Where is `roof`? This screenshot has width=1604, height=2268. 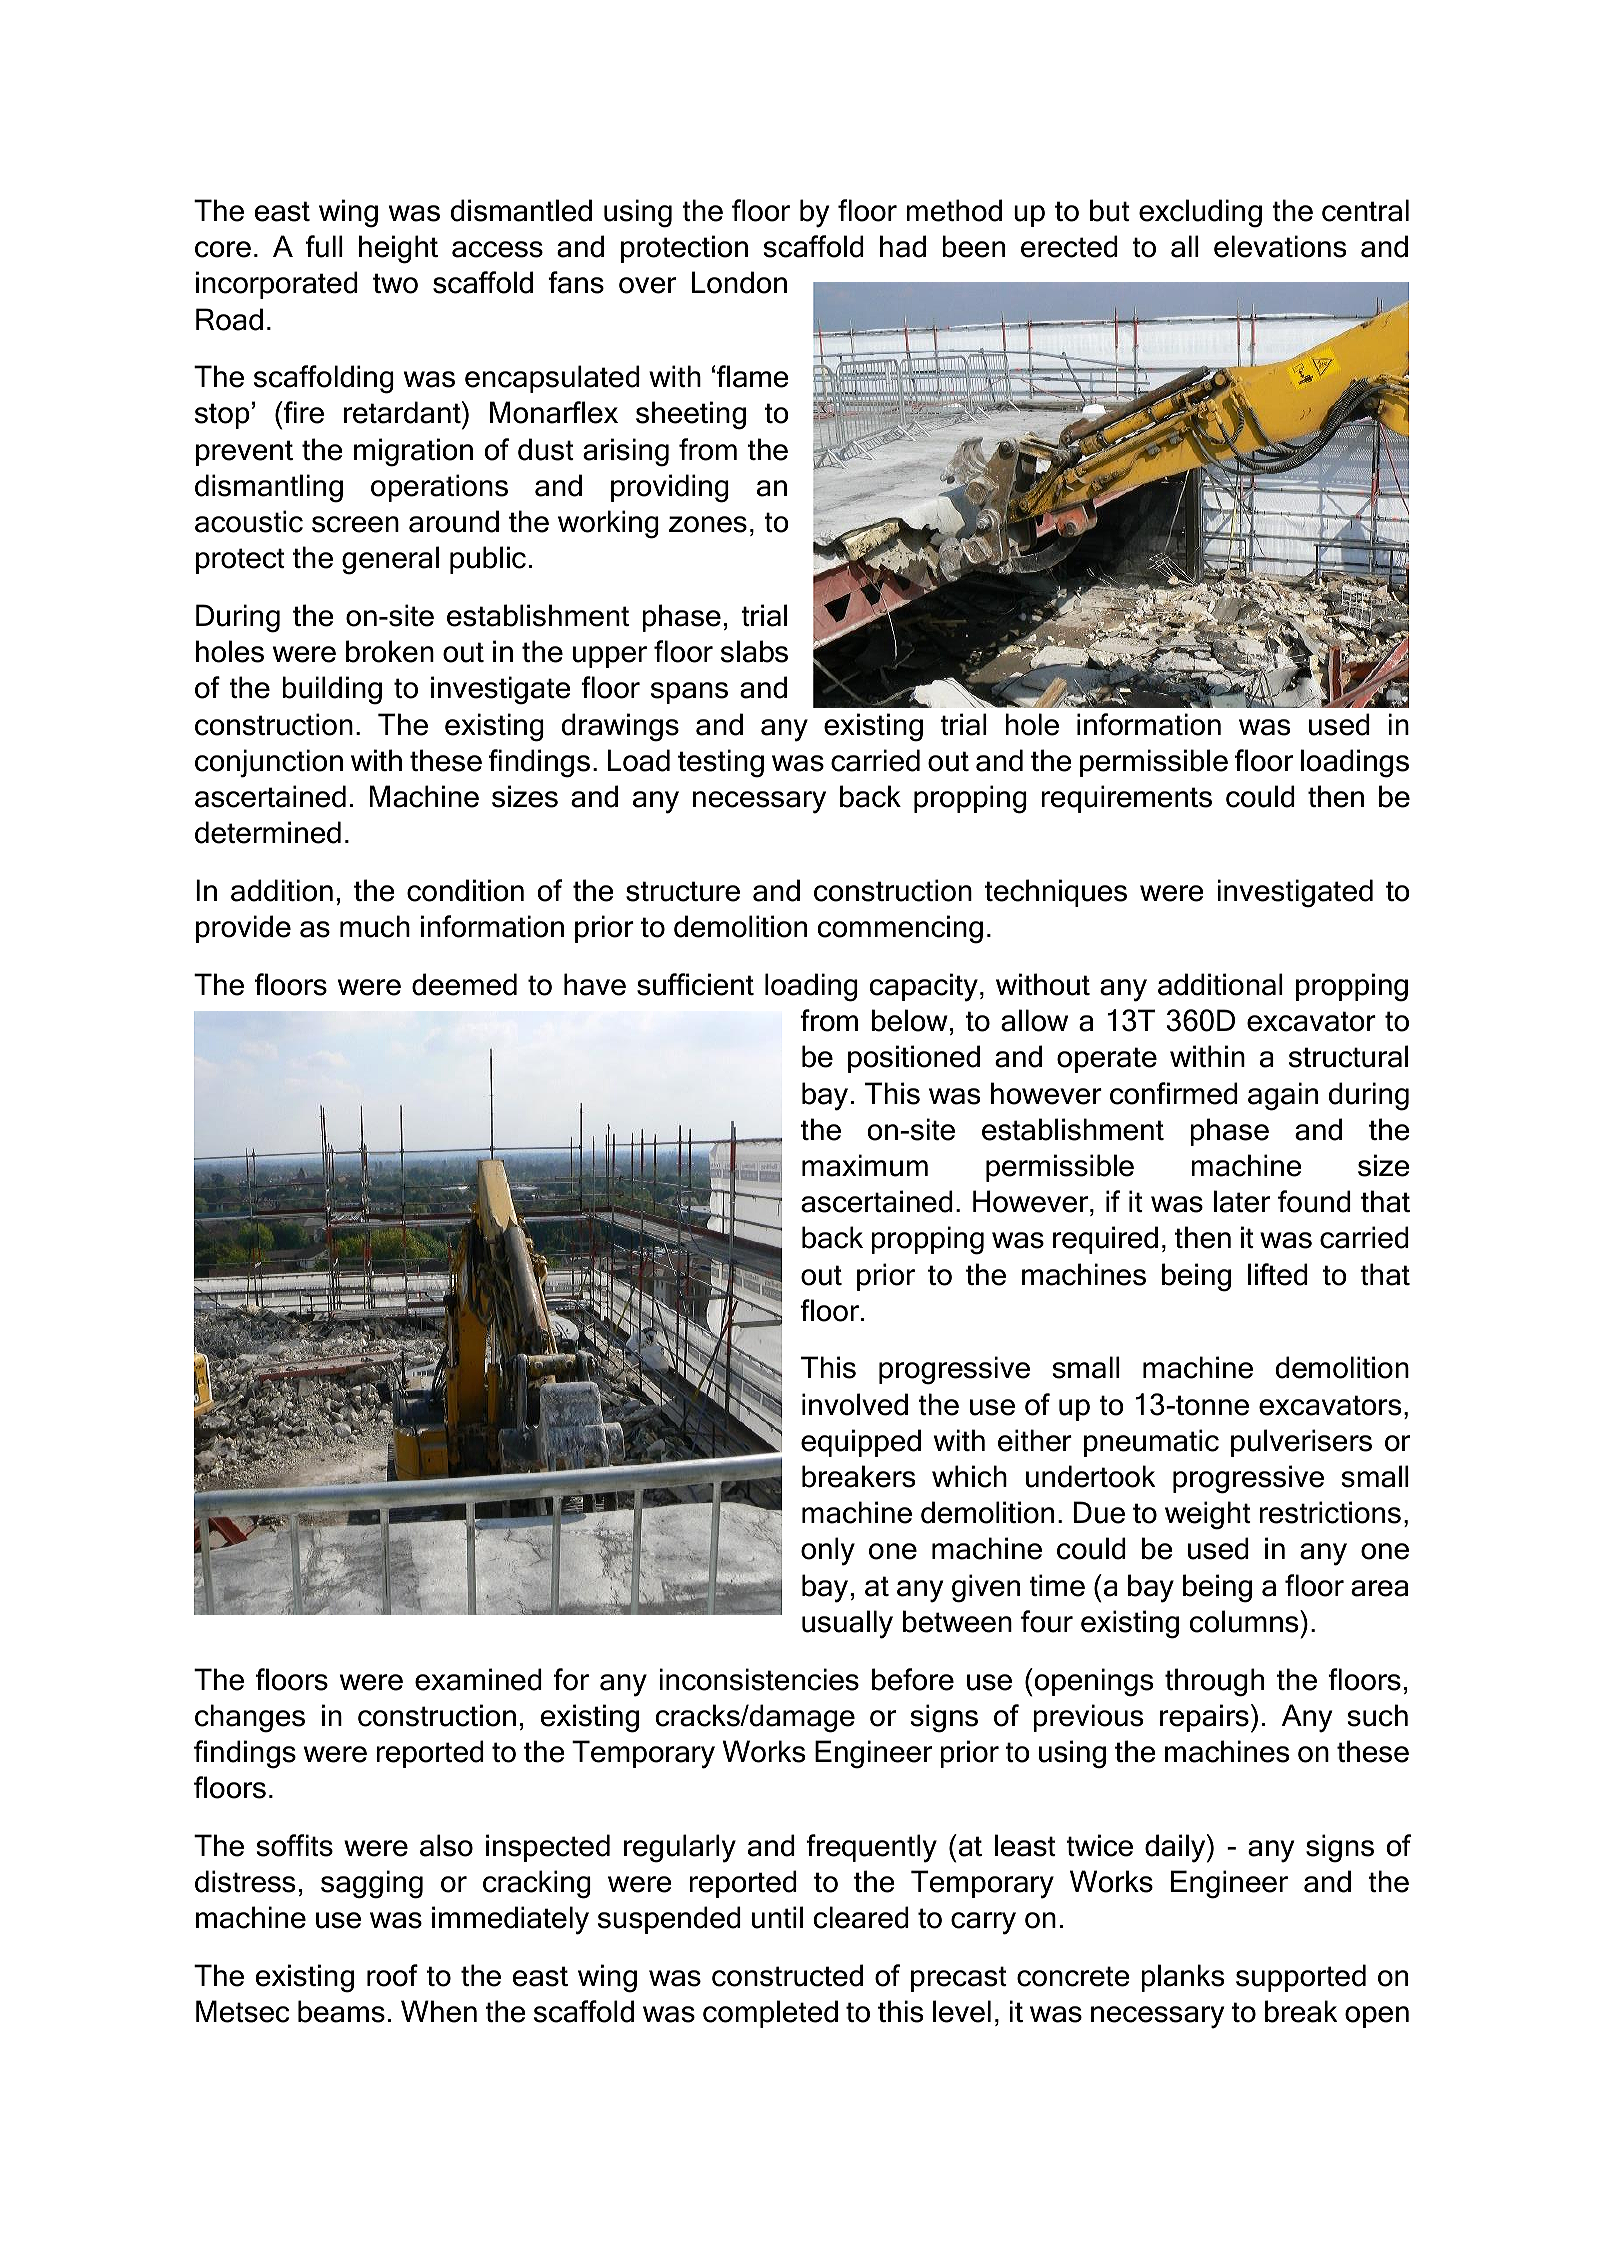
roof is located at coordinates (392, 1975).
